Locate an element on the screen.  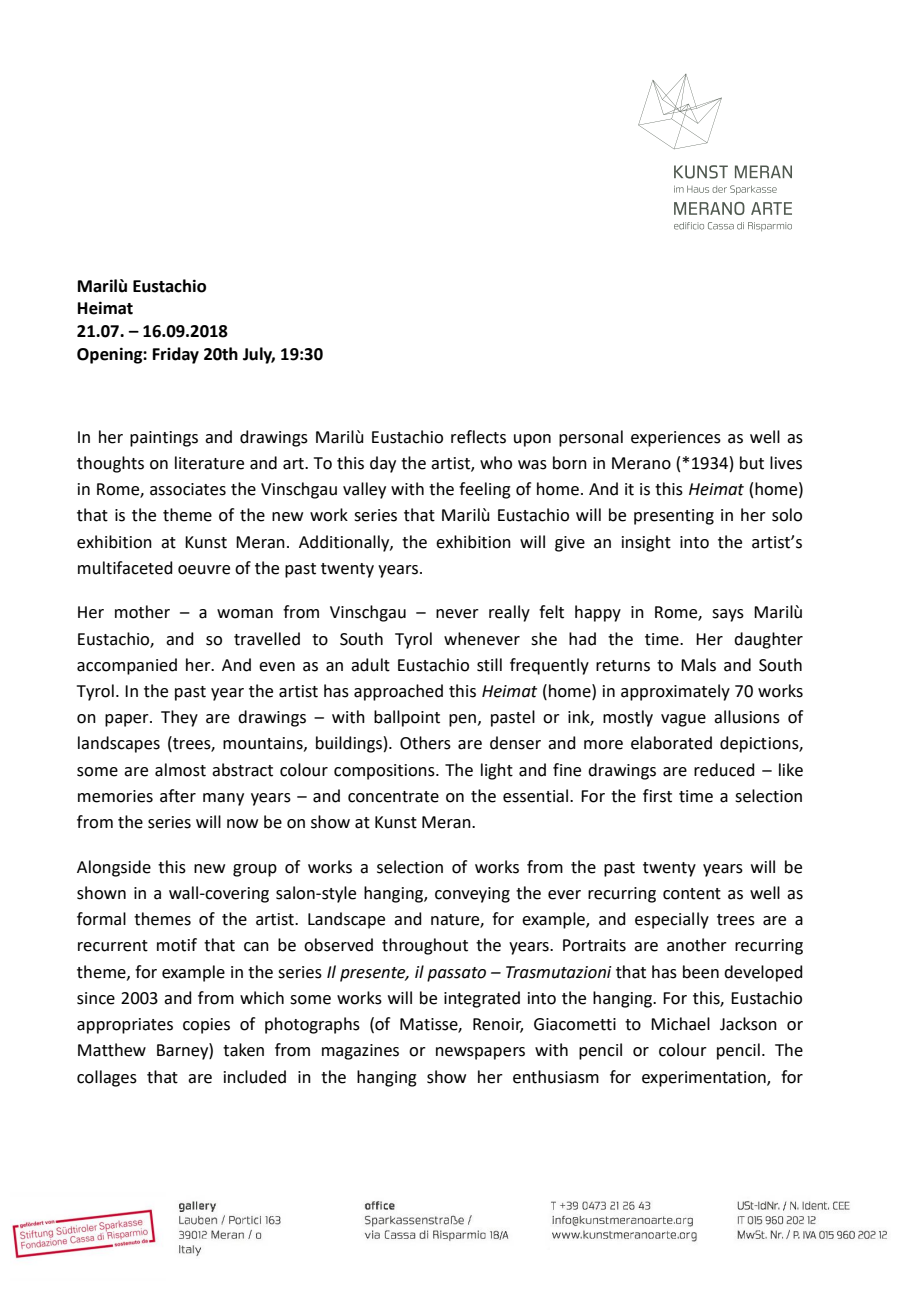
taken is located at coordinates (243, 1050).
